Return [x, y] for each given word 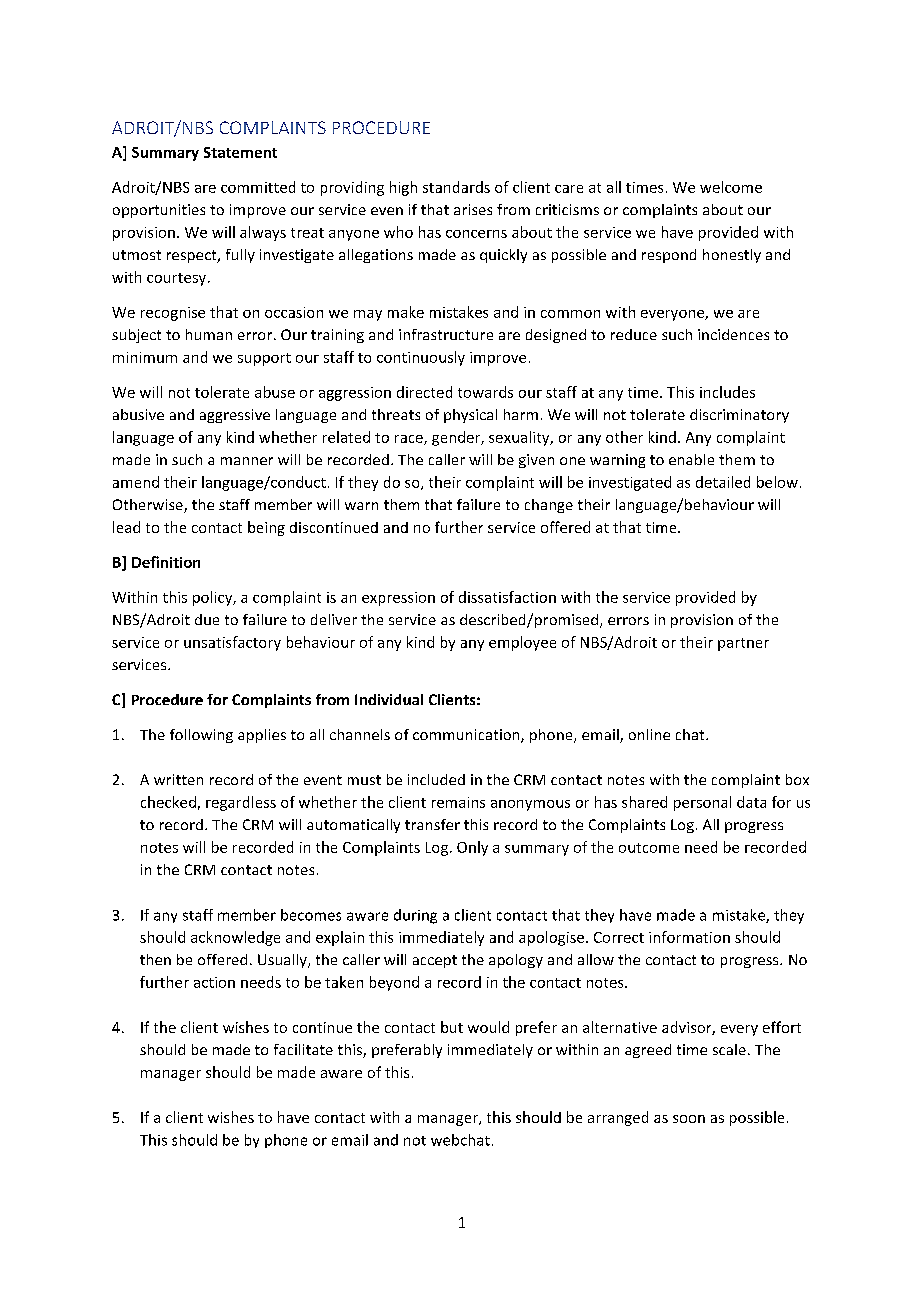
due [207, 619]
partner [743, 644]
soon [689, 1119]
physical [470, 416]
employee [522, 643]
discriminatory [739, 416]
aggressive [235, 416]
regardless [241, 803]
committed [258, 187]
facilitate [303, 1049]
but [452, 1027]
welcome [731, 187]
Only [472, 848]
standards [456, 187]
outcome [649, 848]
